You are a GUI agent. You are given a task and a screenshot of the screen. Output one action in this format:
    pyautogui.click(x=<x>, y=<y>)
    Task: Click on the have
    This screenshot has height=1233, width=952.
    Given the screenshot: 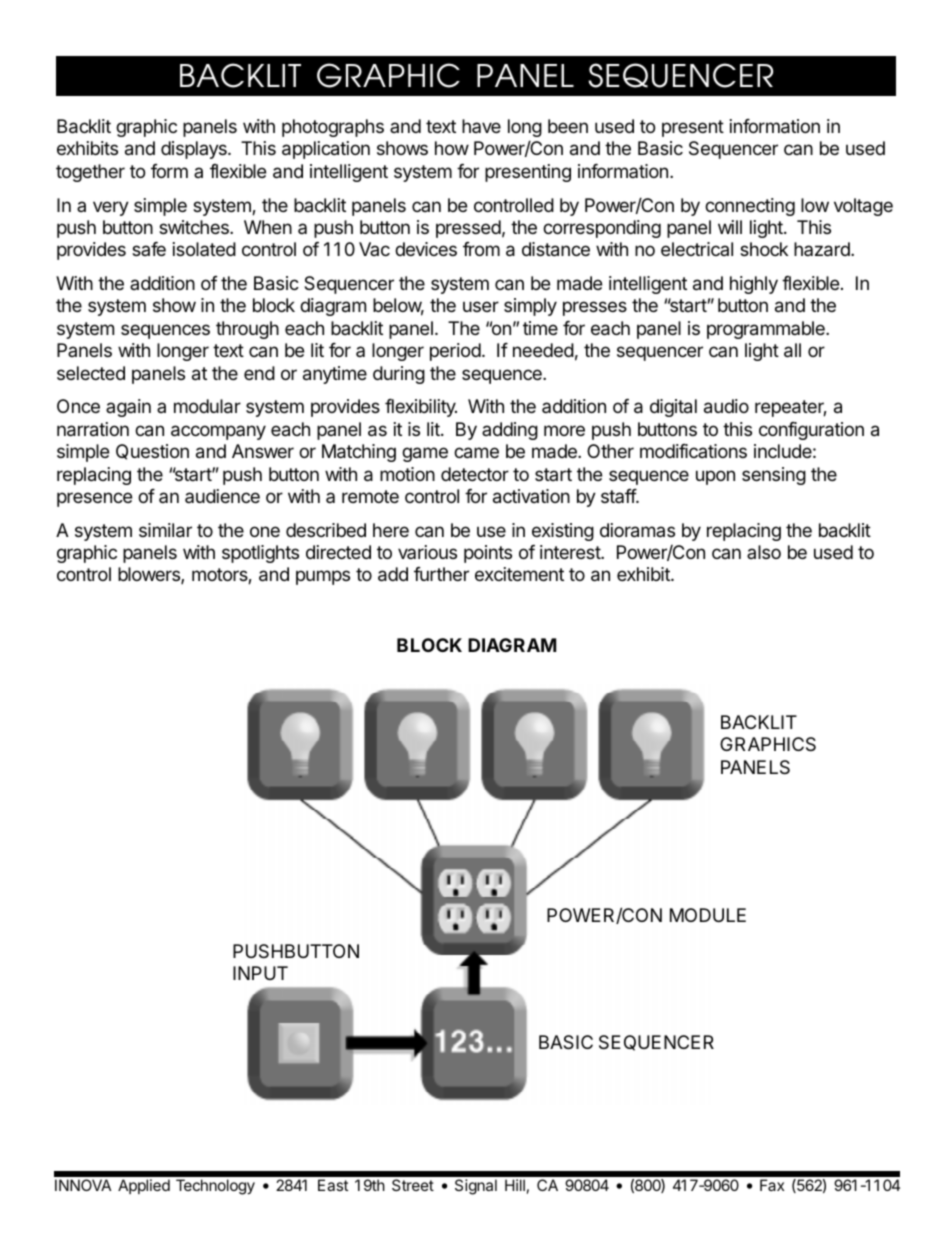 What is the action you would take?
    pyautogui.click(x=481, y=126)
